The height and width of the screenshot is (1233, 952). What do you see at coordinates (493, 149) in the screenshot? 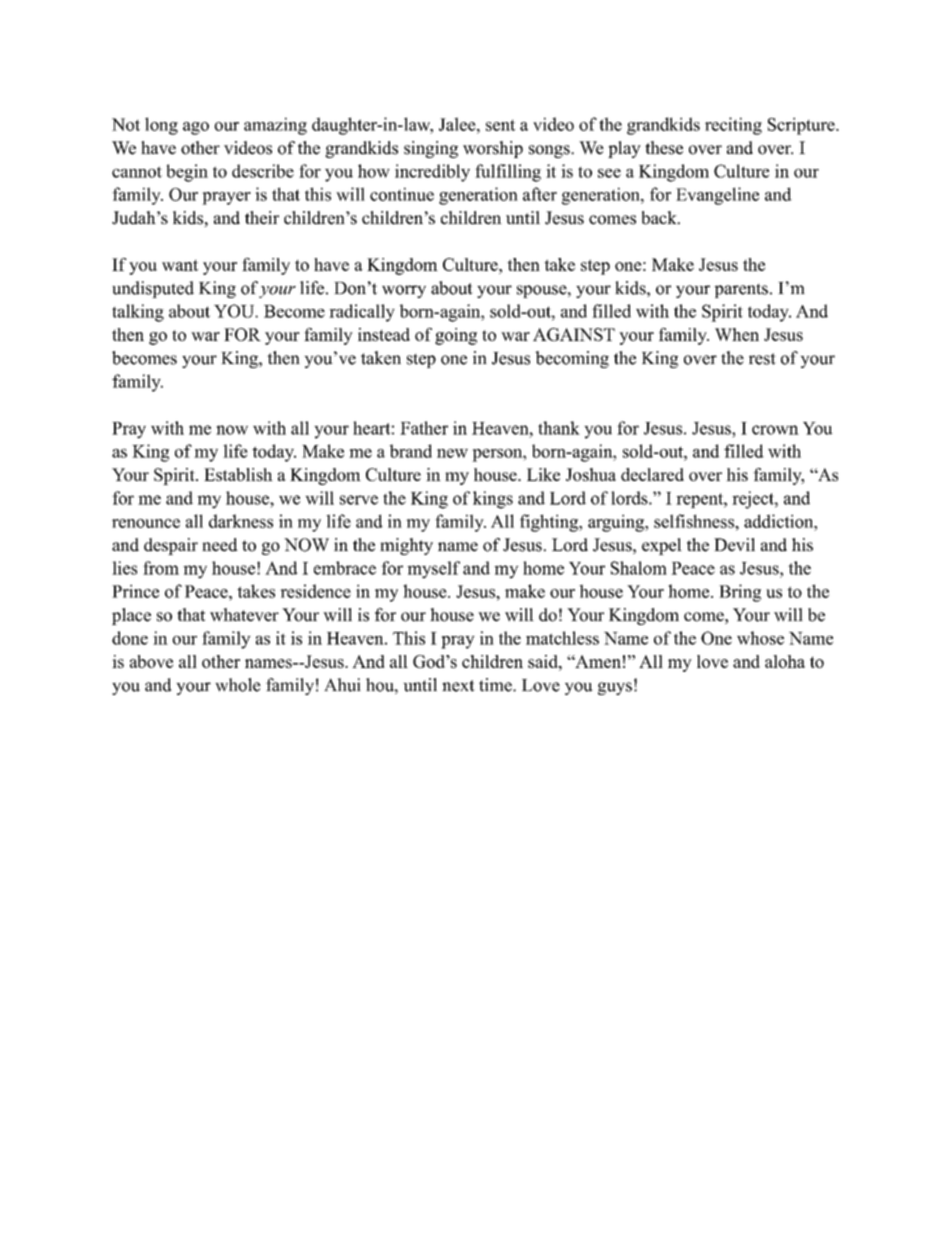
I see `worship` at bounding box center [493, 149].
